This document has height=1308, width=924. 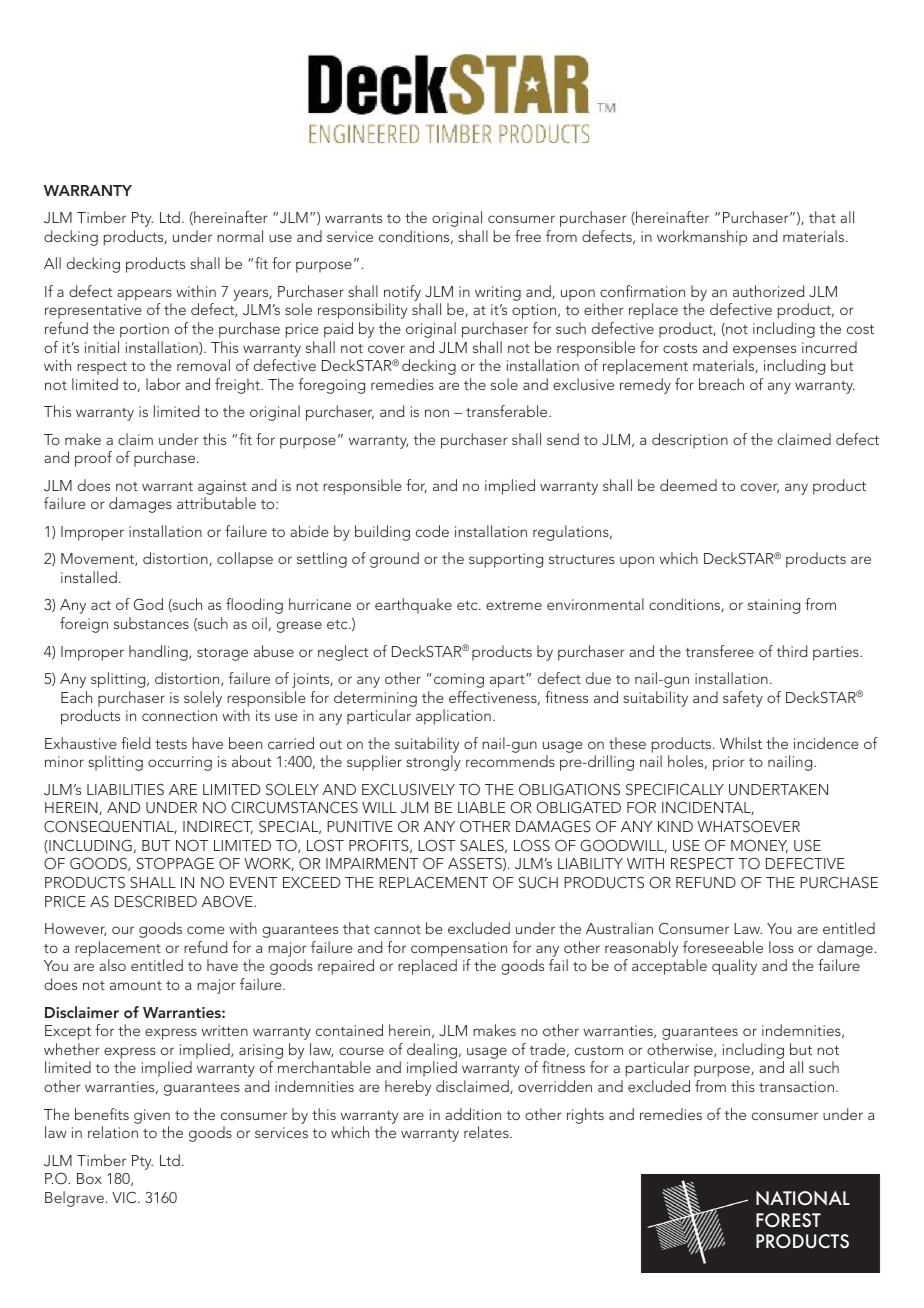 What do you see at coordinates (774, 606) in the document?
I see `staining` at bounding box center [774, 606].
